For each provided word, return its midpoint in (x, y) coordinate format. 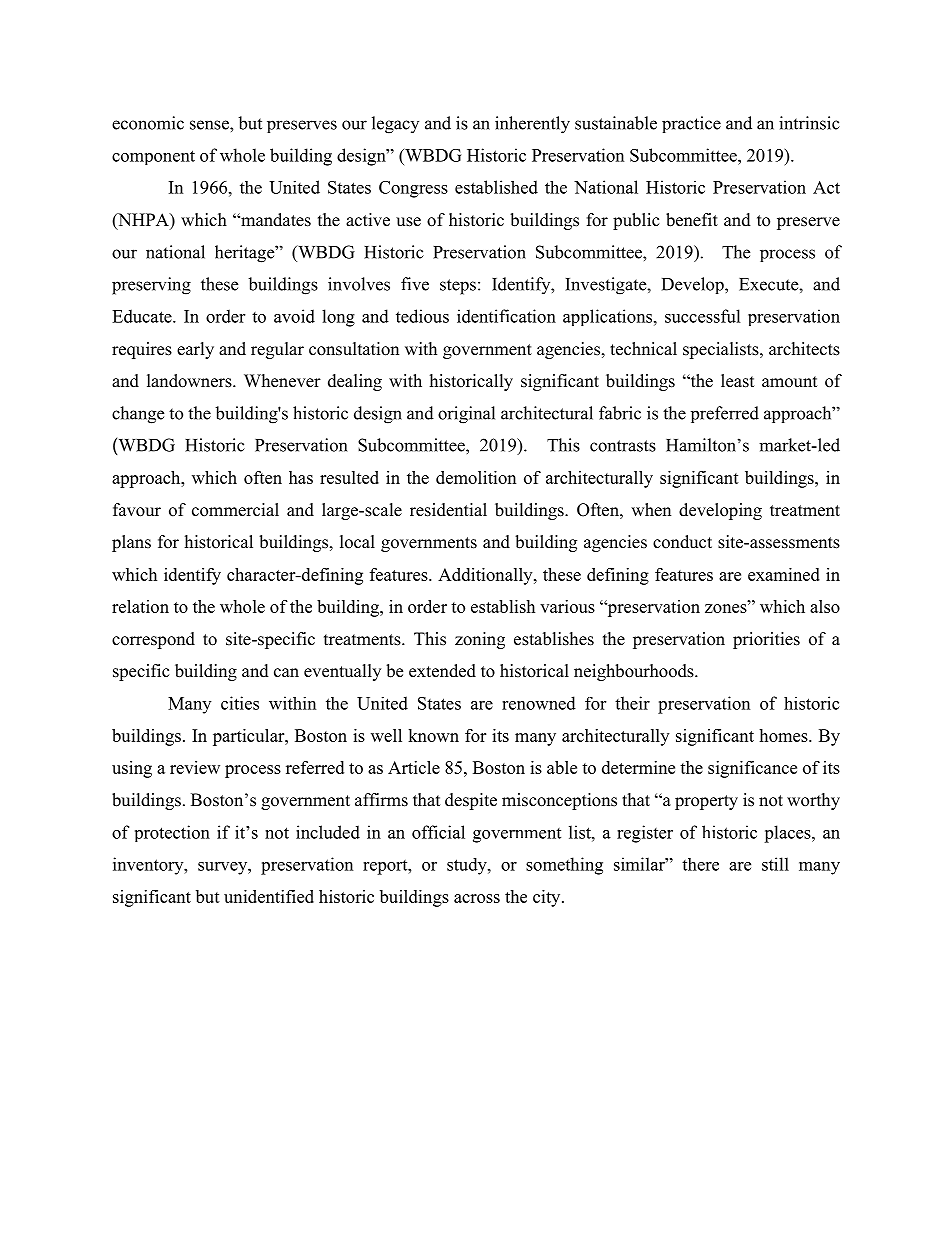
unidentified (269, 896)
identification (506, 316)
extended (442, 671)
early (195, 350)
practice (691, 124)
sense (210, 125)
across (477, 898)
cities (240, 703)
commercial (235, 510)
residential (448, 510)
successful (703, 316)
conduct (682, 542)
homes (784, 735)
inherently (532, 125)
